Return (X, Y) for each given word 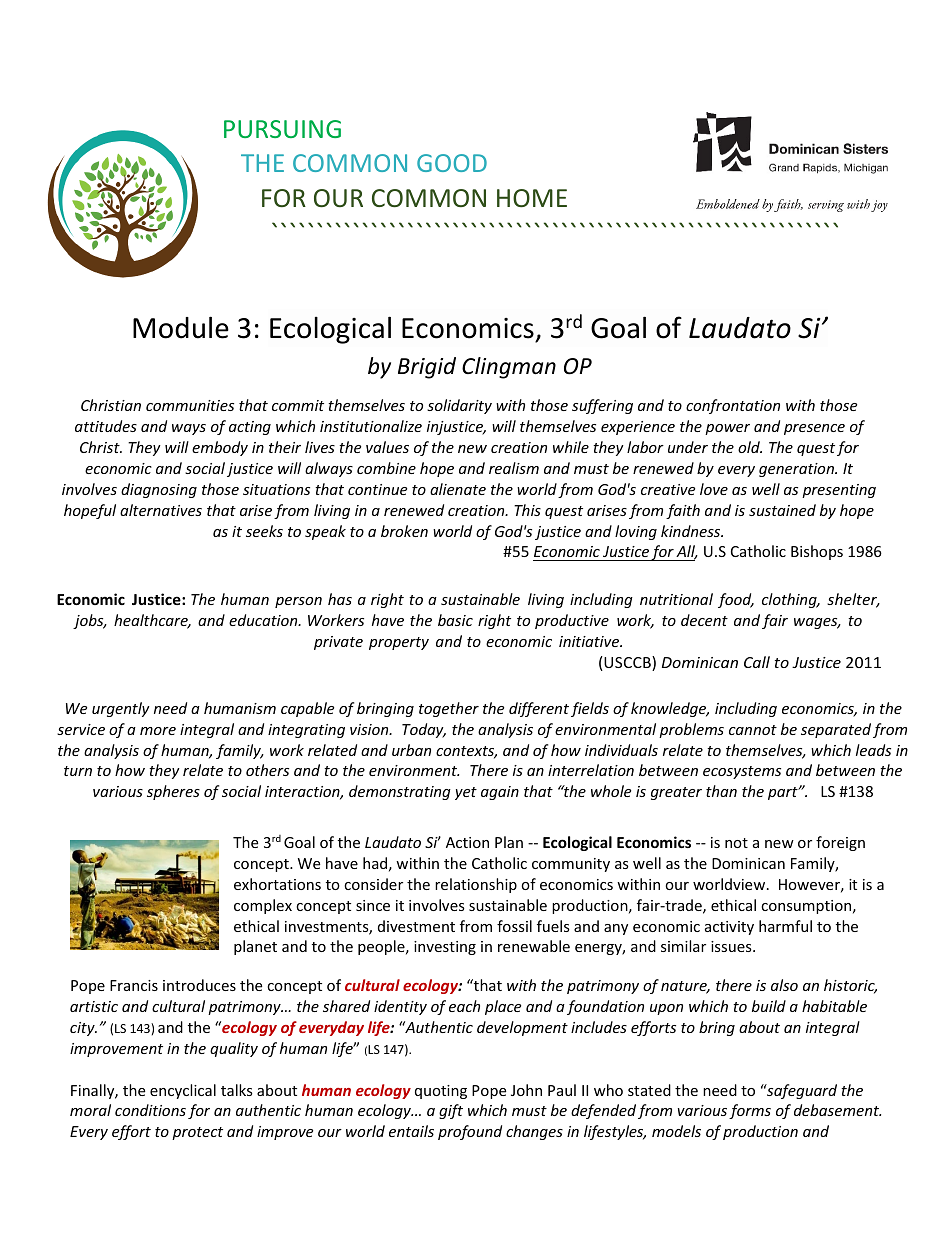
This (527, 510)
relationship (476, 885)
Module (181, 327)
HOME (532, 198)
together (449, 709)
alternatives (161, 510)
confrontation (733, 406)
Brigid (427, 368)
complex (263, 906)
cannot (753, 730)
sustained (782, 510)
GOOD (452, 163)
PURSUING (282, 129)
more (158, 731)
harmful (785, 926)
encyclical (183, 1091)
